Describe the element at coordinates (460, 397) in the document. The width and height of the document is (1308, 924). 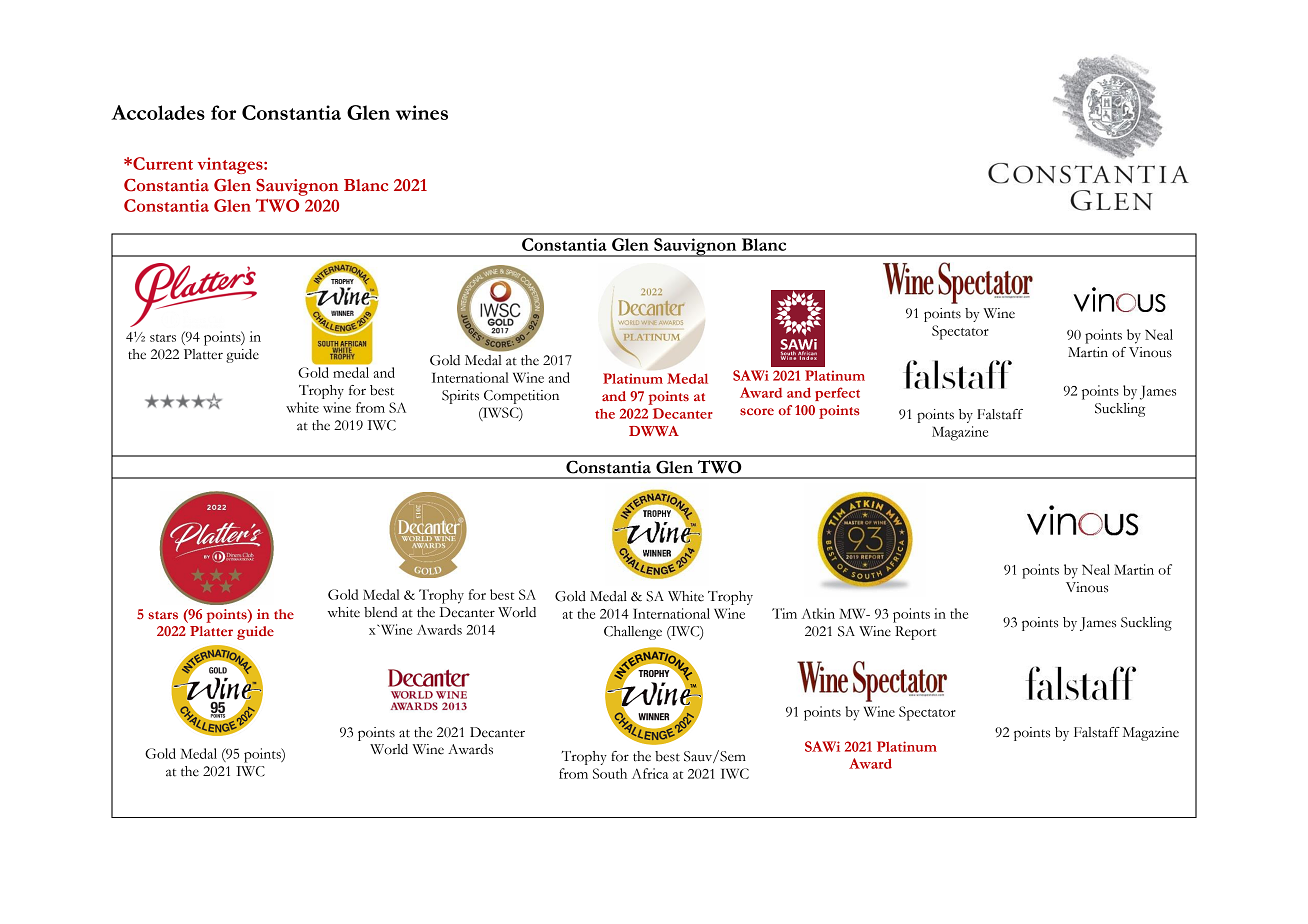
I see `Spirits` at that location.
